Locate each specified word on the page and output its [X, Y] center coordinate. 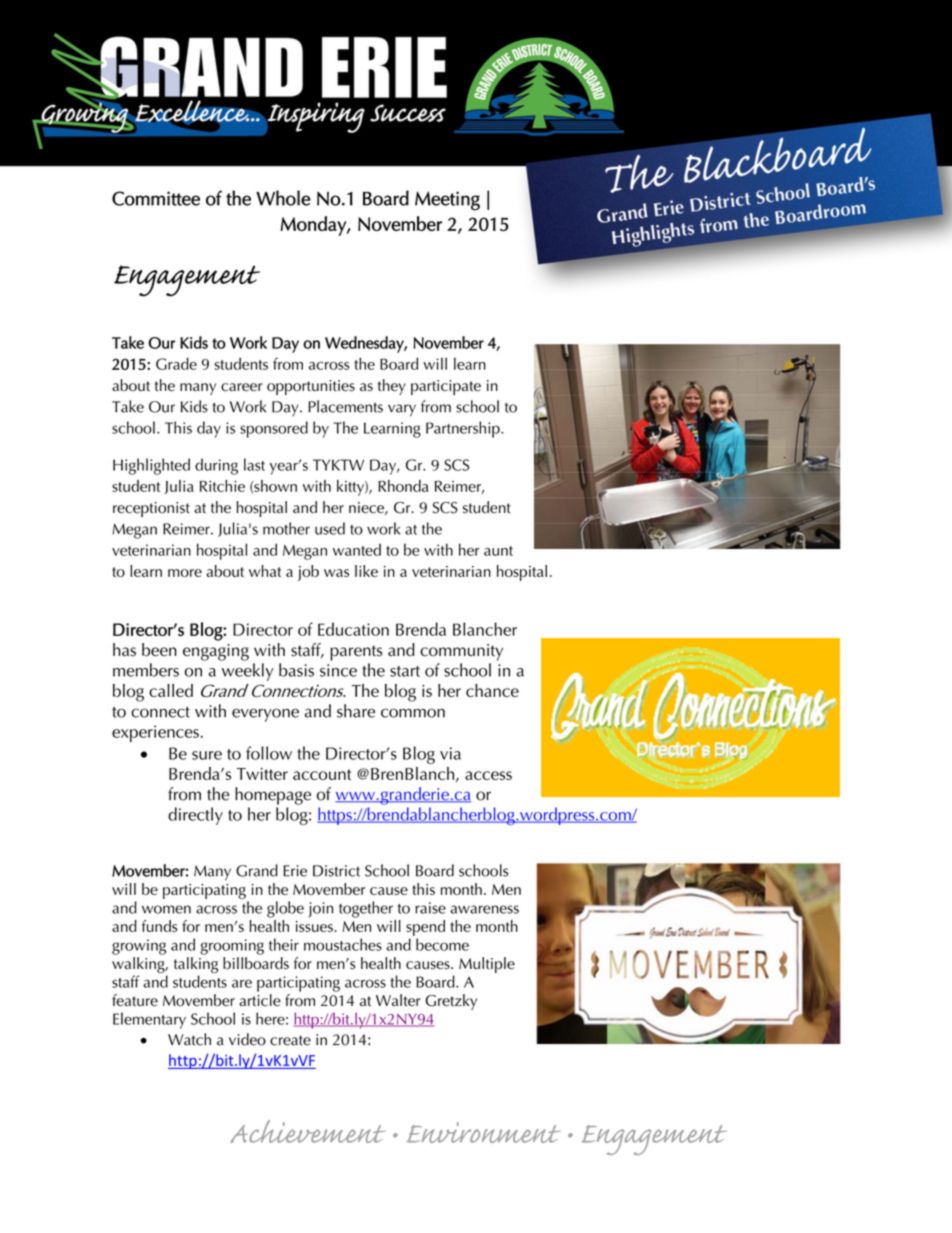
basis [296, 670]
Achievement [307, 1131]
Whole [283, 198]
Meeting [447, 201]
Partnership [464, 429]
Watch [189, 1039]
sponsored [274, 429]
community [461, 652]
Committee [156, 198]
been [159, 650]
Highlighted [151, 466]
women [166, 909]
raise [430, 908]
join [320, 910]
